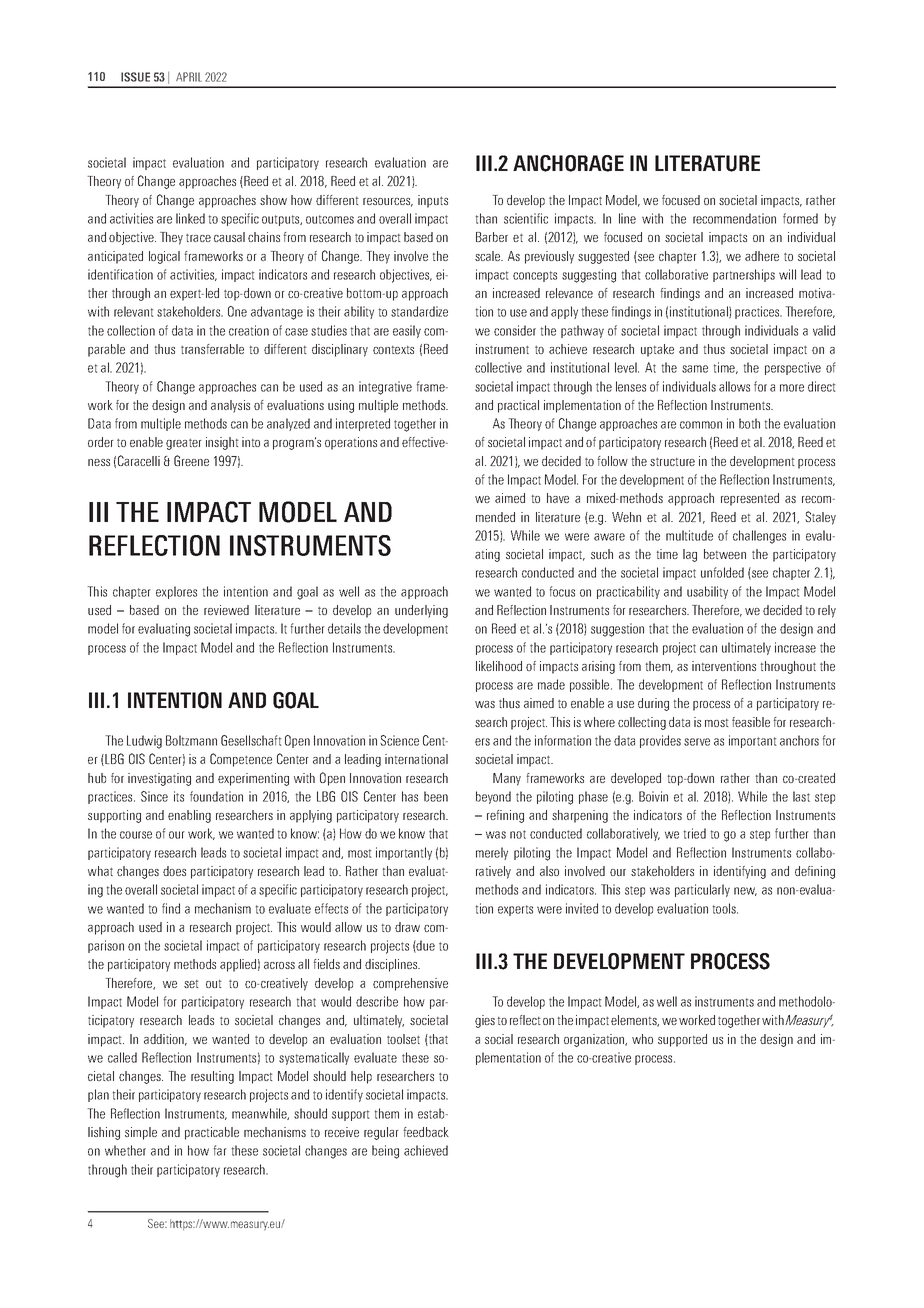 The image size is (924, 1308). I want to click on formed, so click(800, 218).
